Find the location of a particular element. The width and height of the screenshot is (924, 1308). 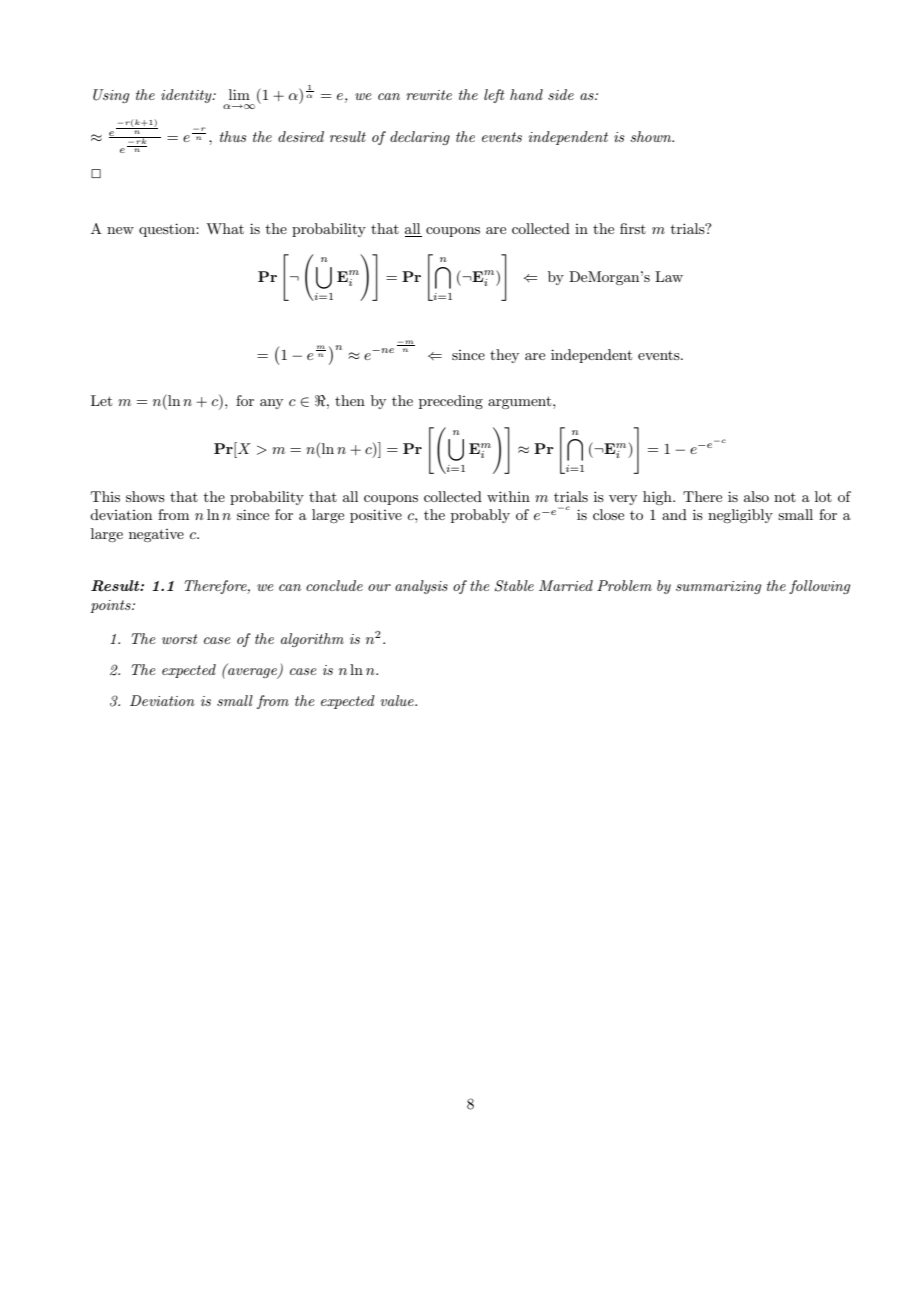

What is located at coordinates (225, 228).
